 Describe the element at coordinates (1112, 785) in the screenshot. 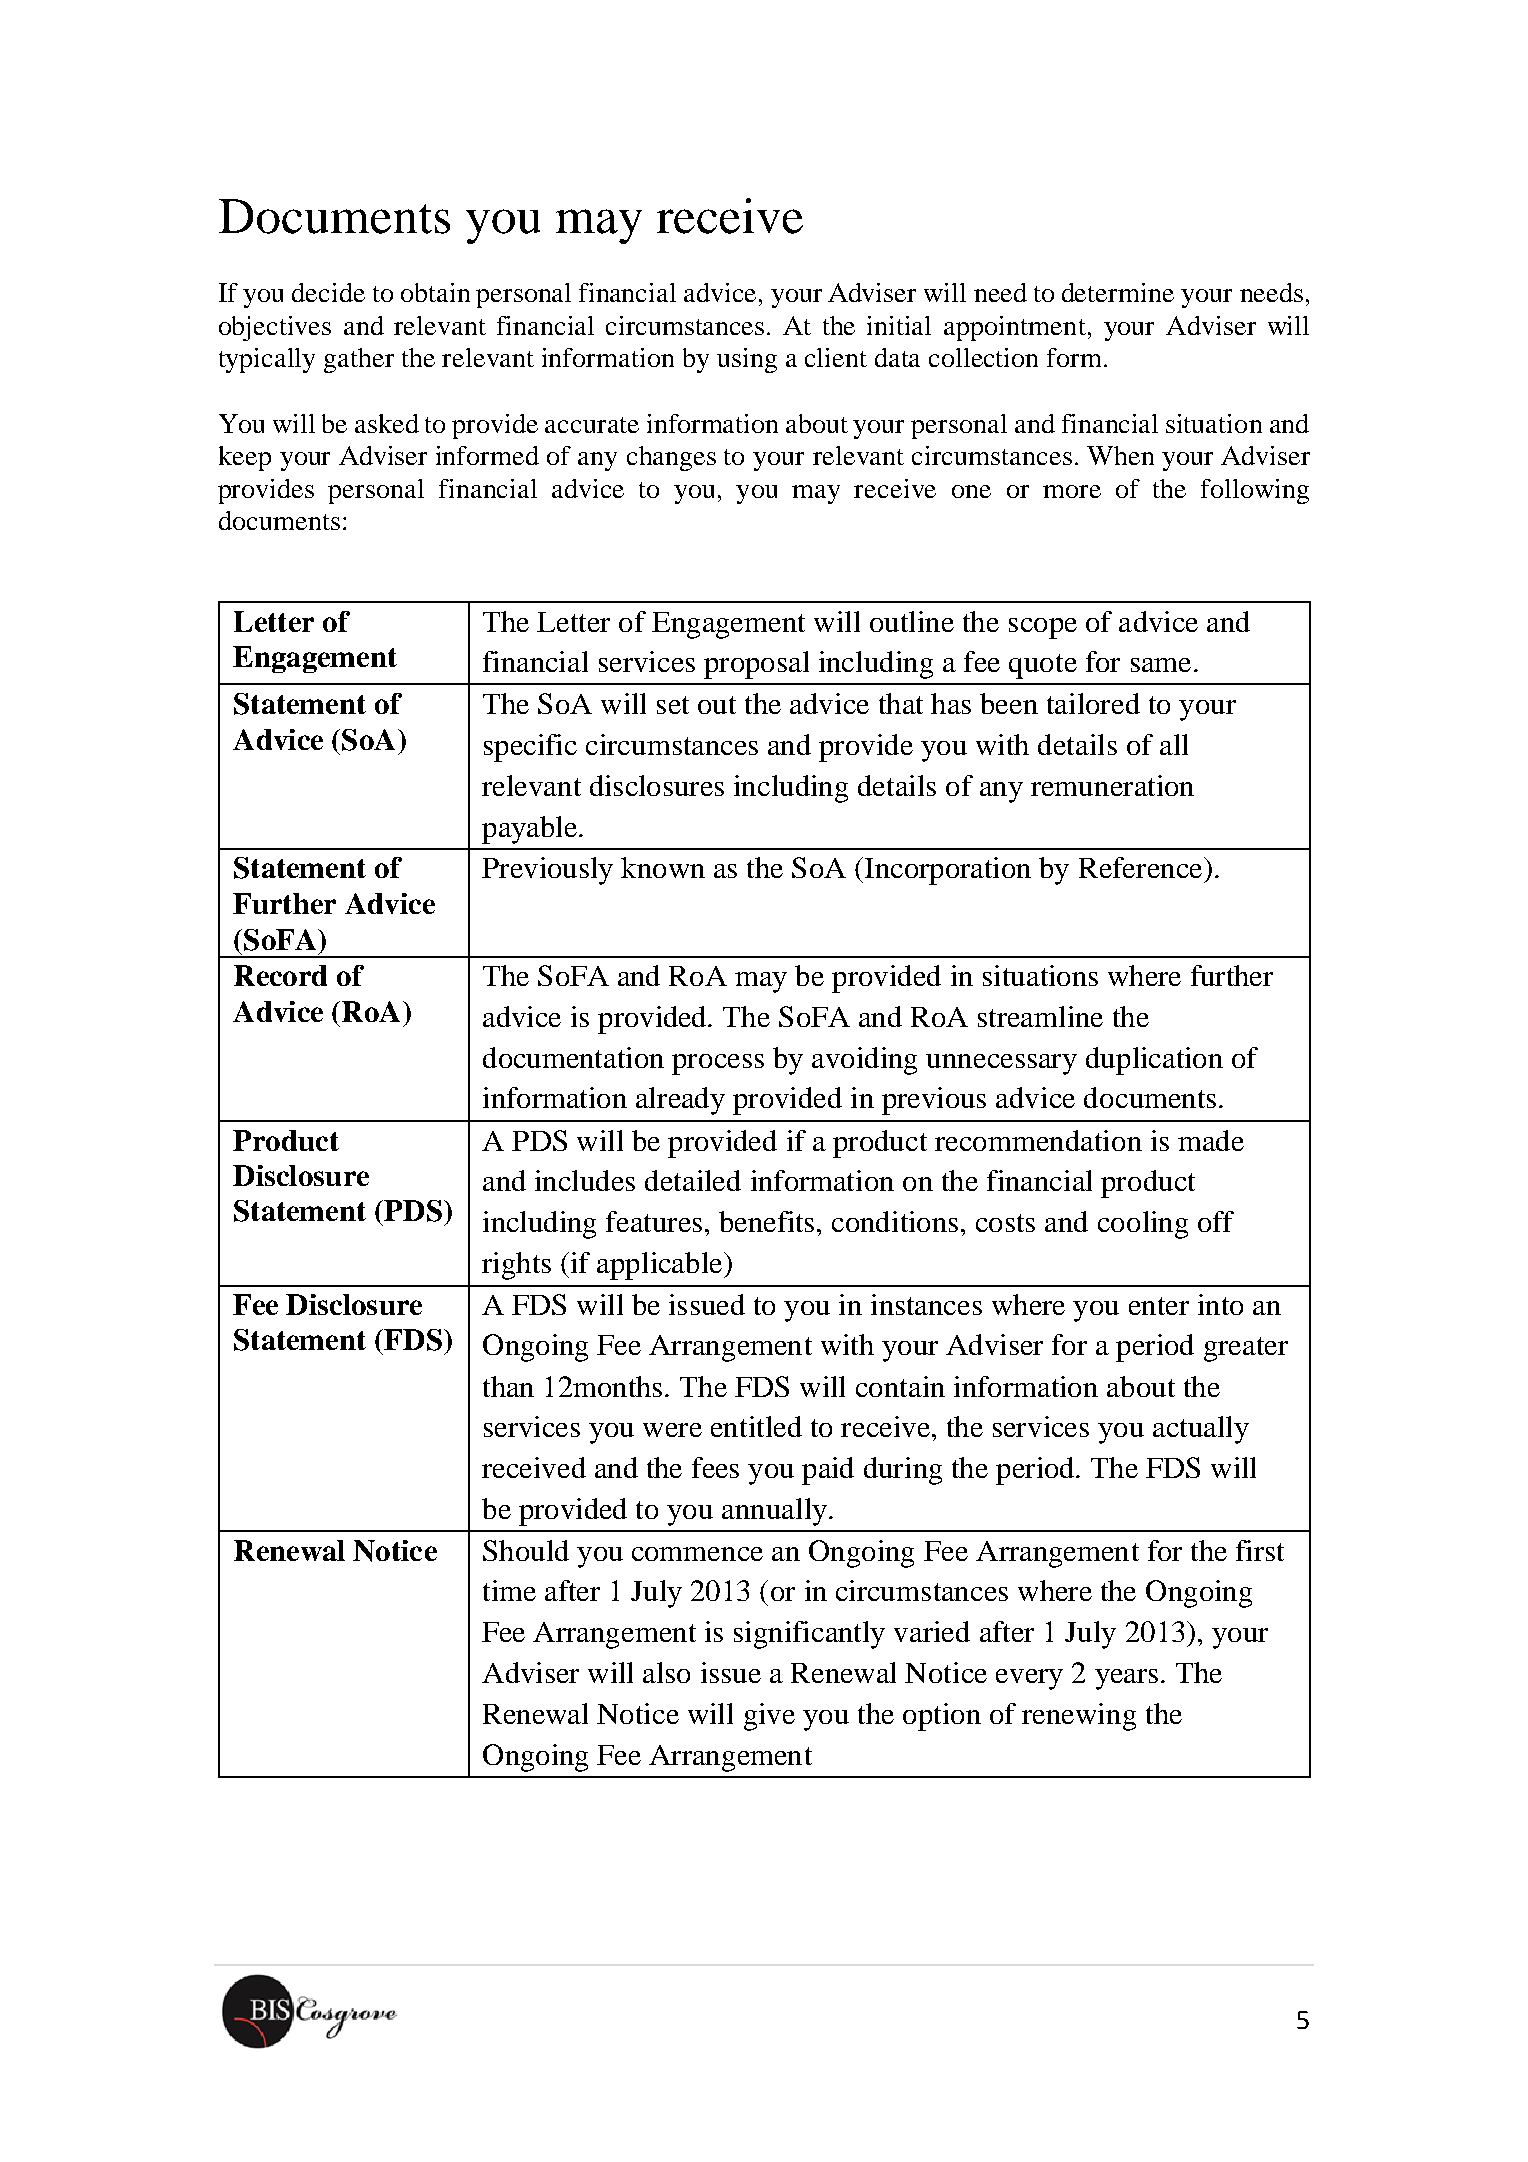

I see `remuneration` at that location.
